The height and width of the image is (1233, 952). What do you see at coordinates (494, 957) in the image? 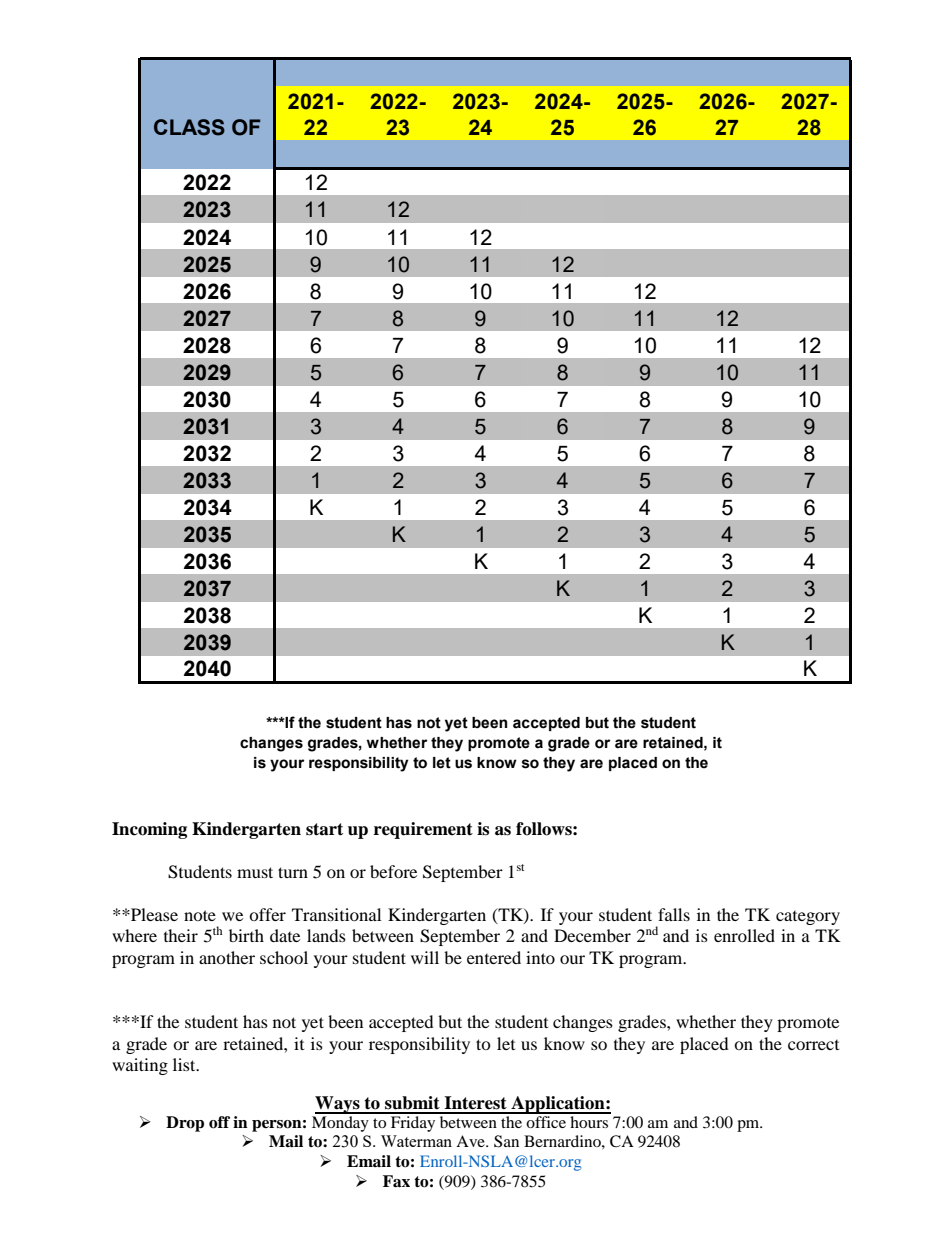
I see `entered` at bounding box center [494, 957].
